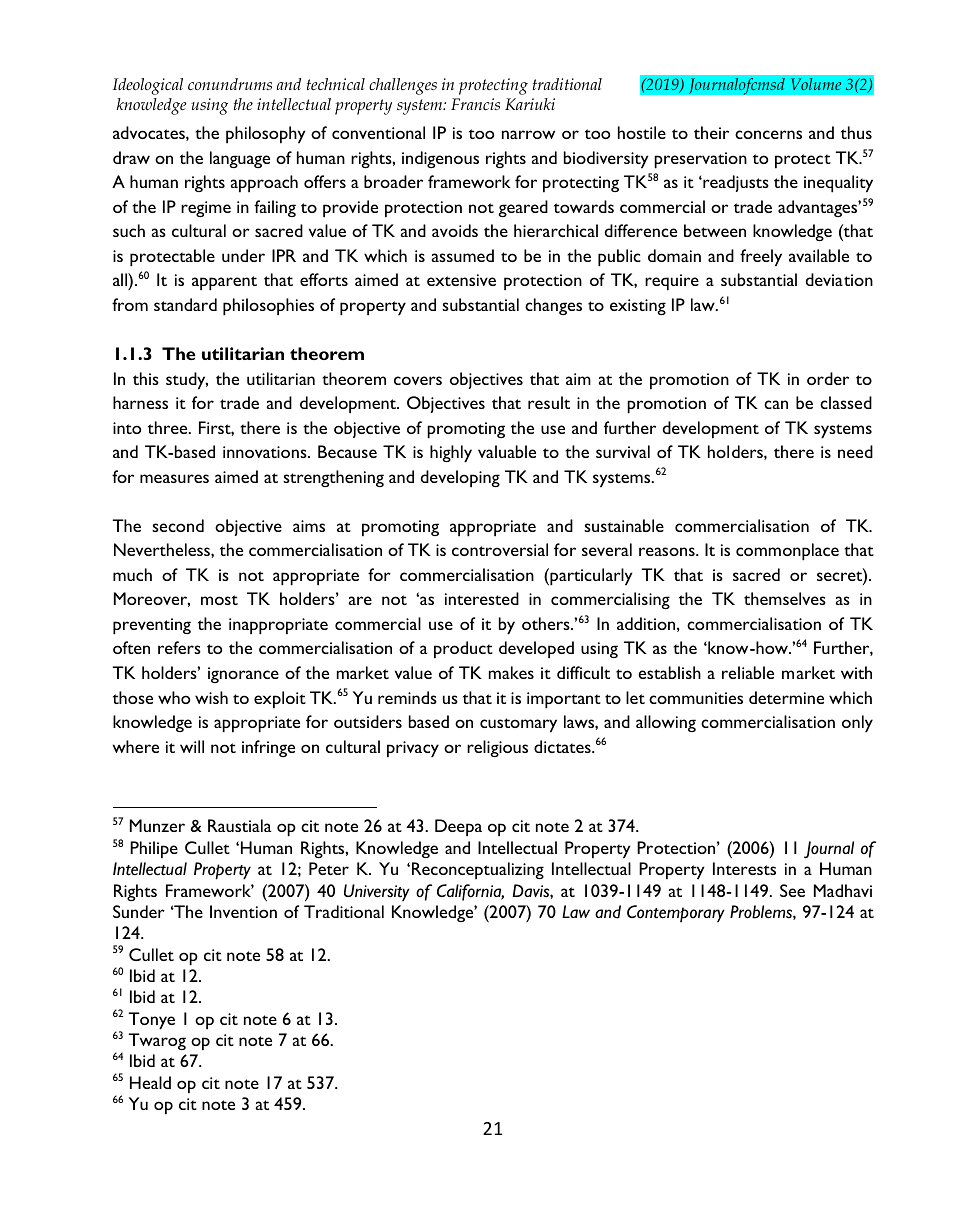 This screenshot has width=966, height=1232. I want to click on concerns, so click(768, 134).
